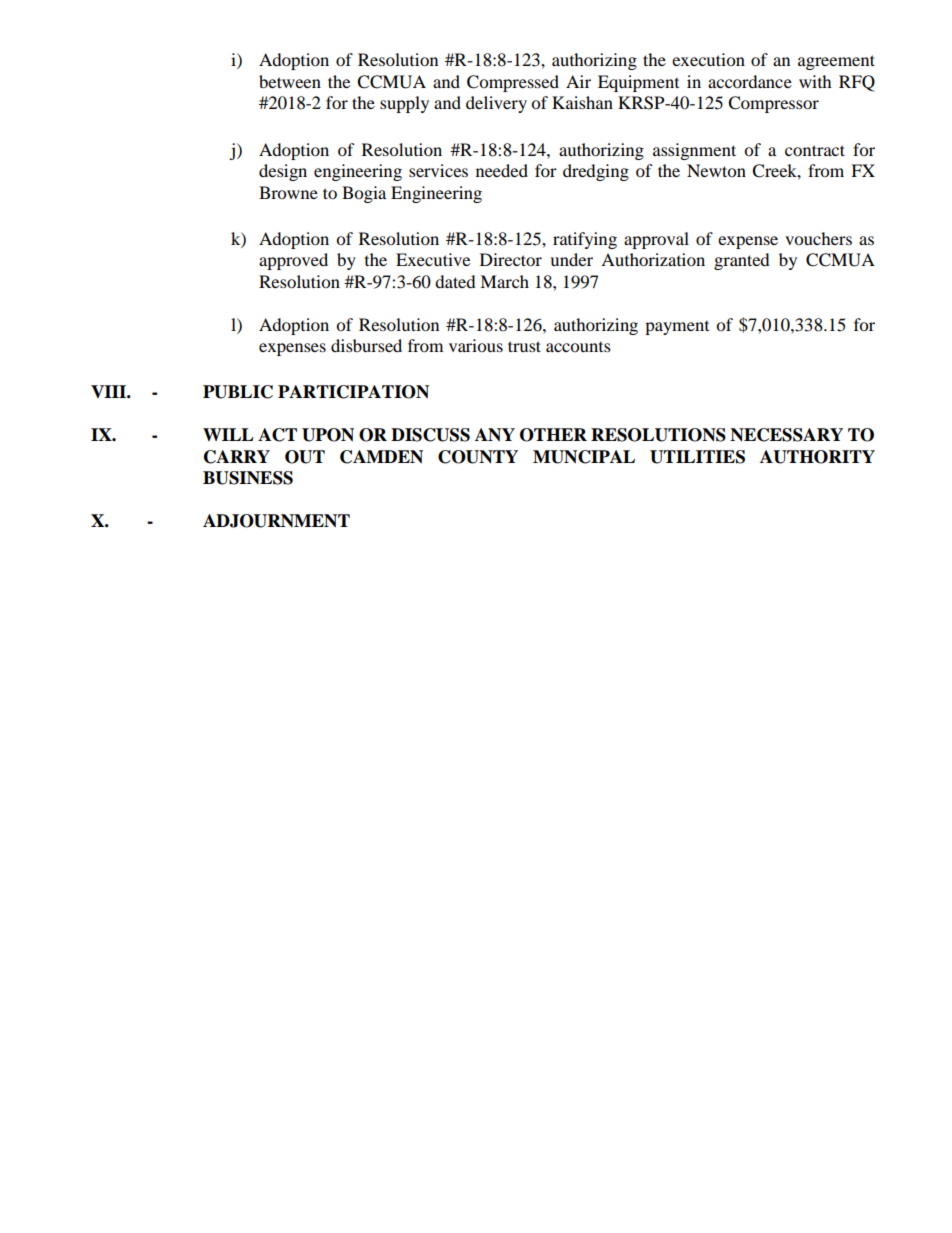  I want to click on disbursed, so click(366, 345).
